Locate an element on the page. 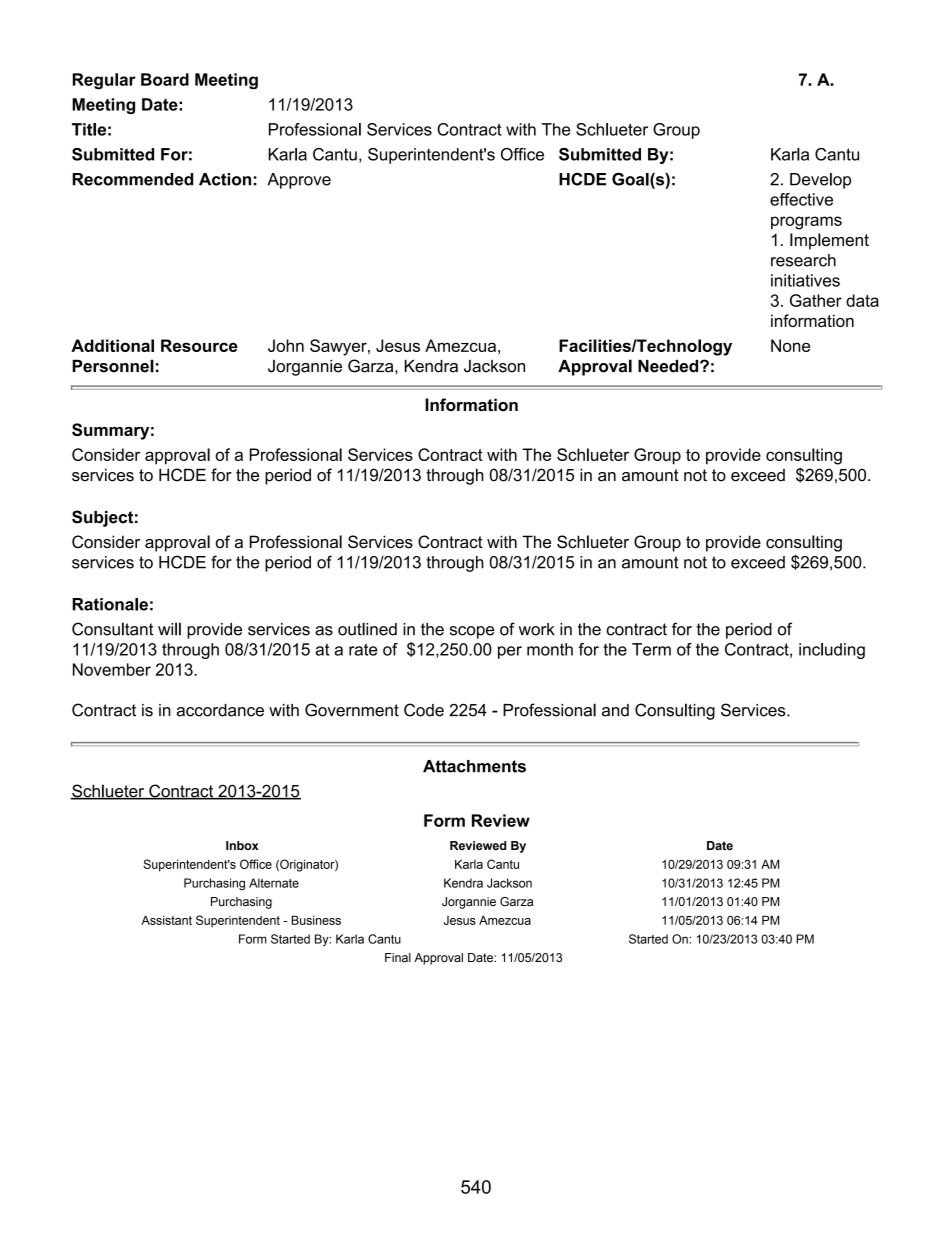  will is located at coordinates (169, 629).
